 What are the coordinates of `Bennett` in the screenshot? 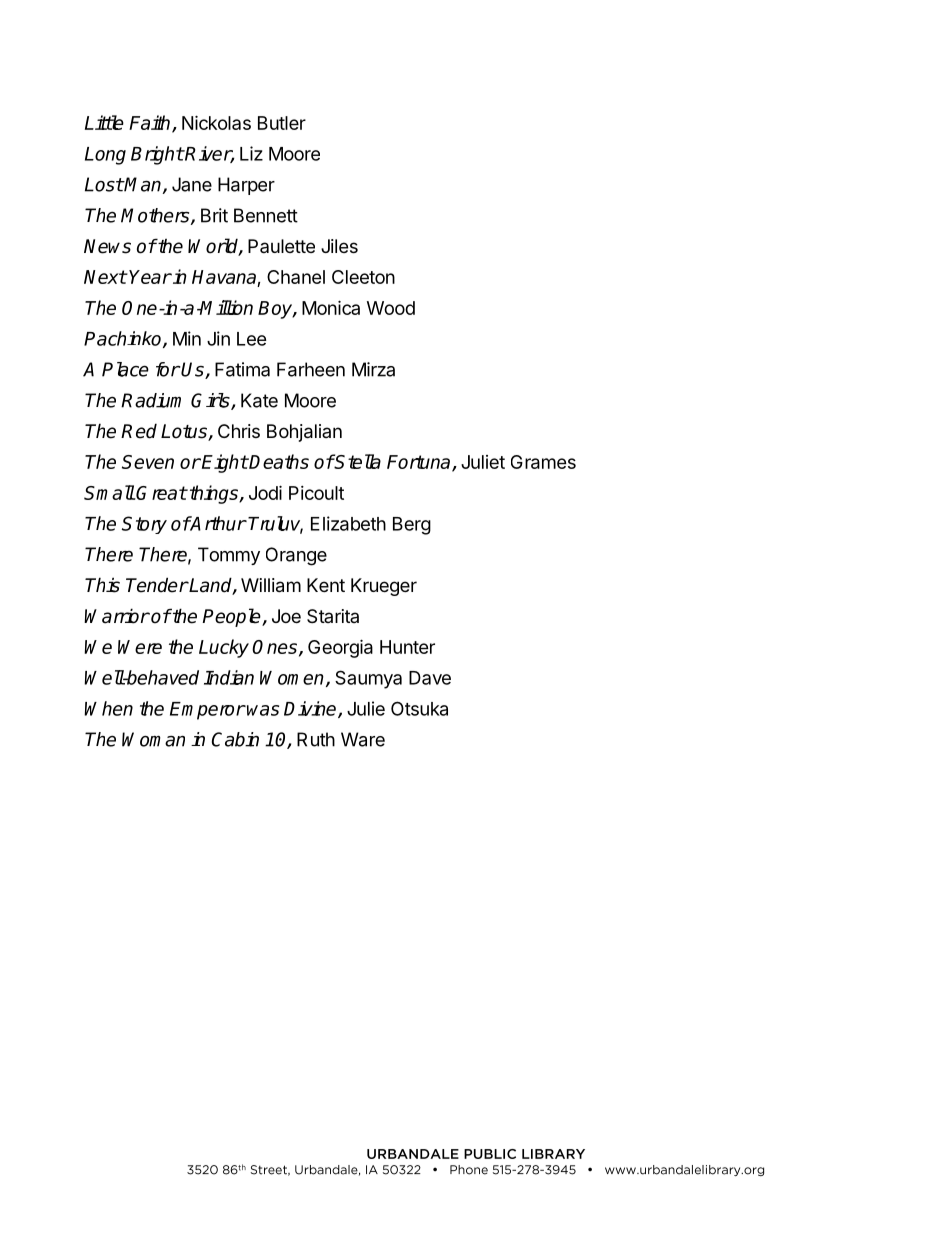 It's located at (266, 215).
